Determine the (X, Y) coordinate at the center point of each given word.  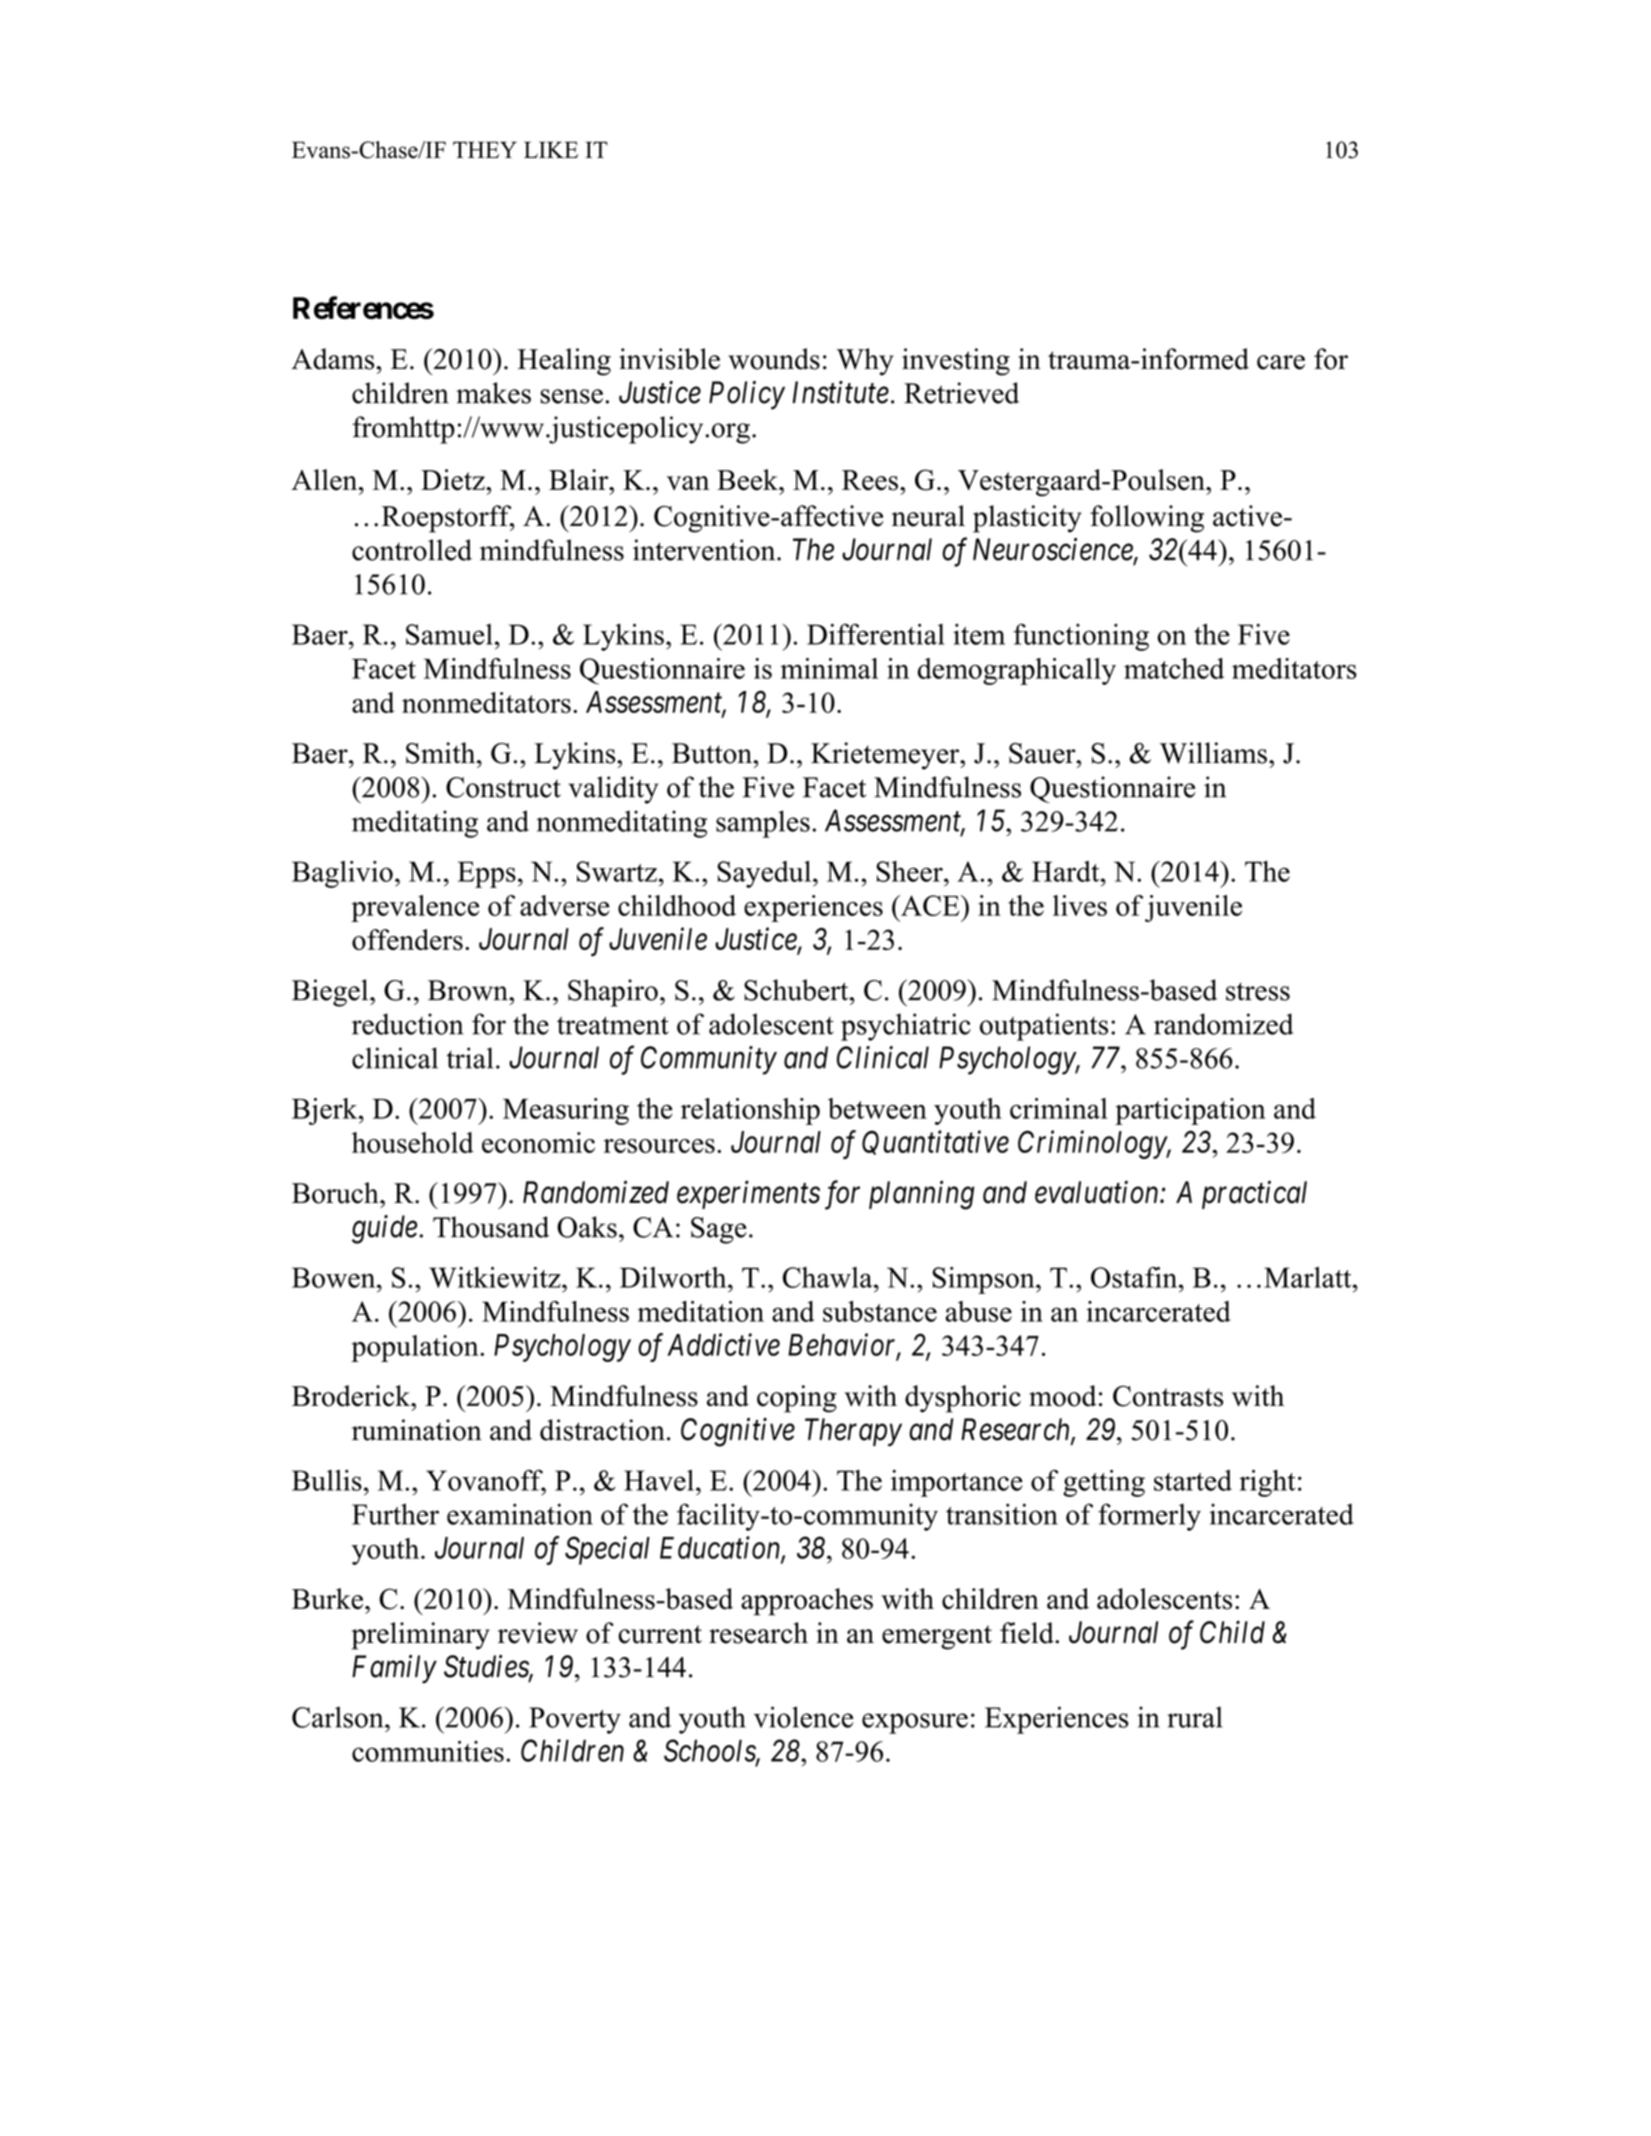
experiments (748, 1195)
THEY (485, 149)
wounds (774, 359)
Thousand (491, 1227)
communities (428, 1751)
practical (1254, 1194)
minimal (829, 668)
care (1281, 362)
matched (1174, 668)
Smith (442, 753)
